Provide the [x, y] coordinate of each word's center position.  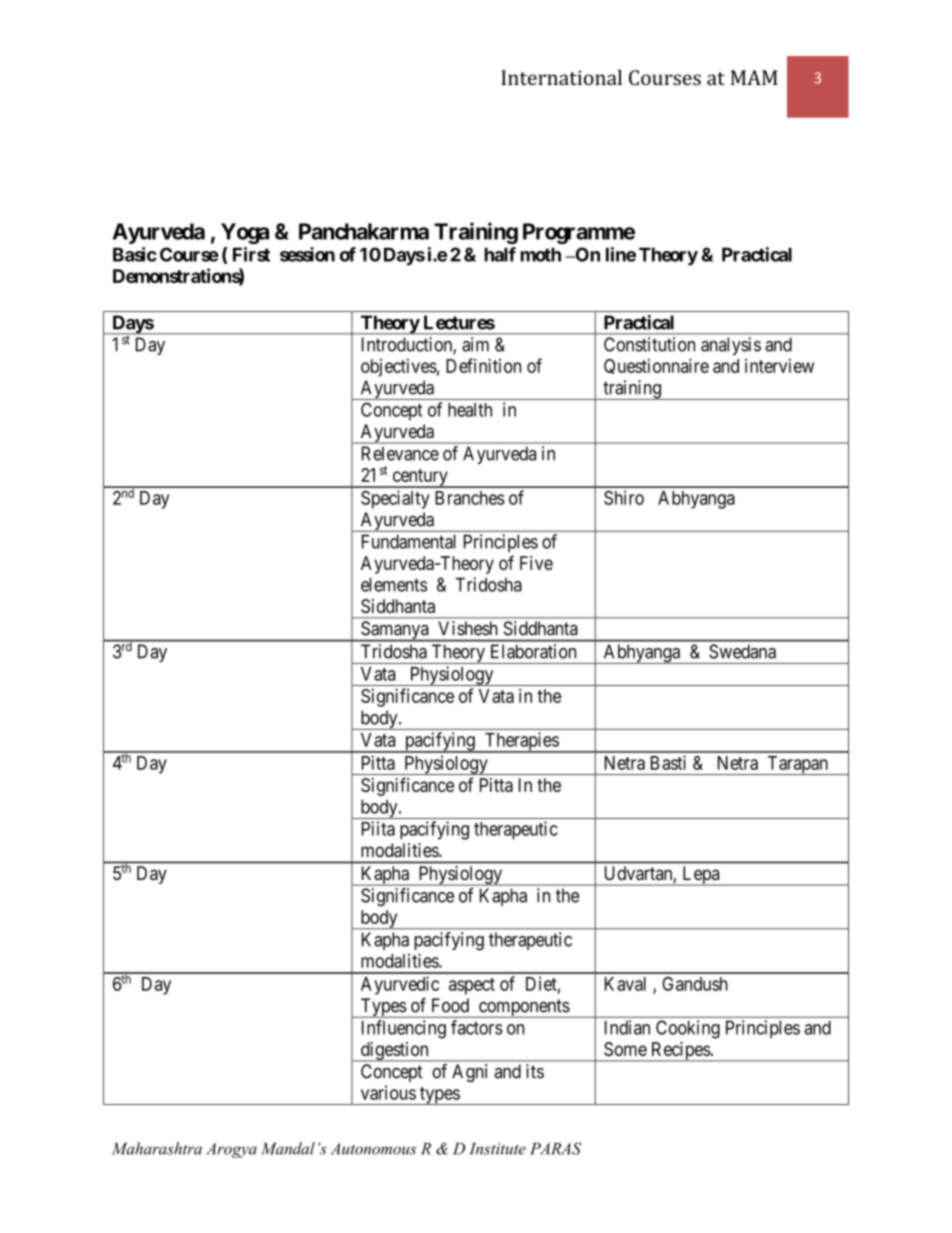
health [470, 410]
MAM [754, 77]
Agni [469, 1073]
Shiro [624, 497]
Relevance [400, 453]
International [561, 77]
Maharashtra [157, 1148]
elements [394, 584]
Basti [668, 762]
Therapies [521, 742]
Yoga [245, 233]
